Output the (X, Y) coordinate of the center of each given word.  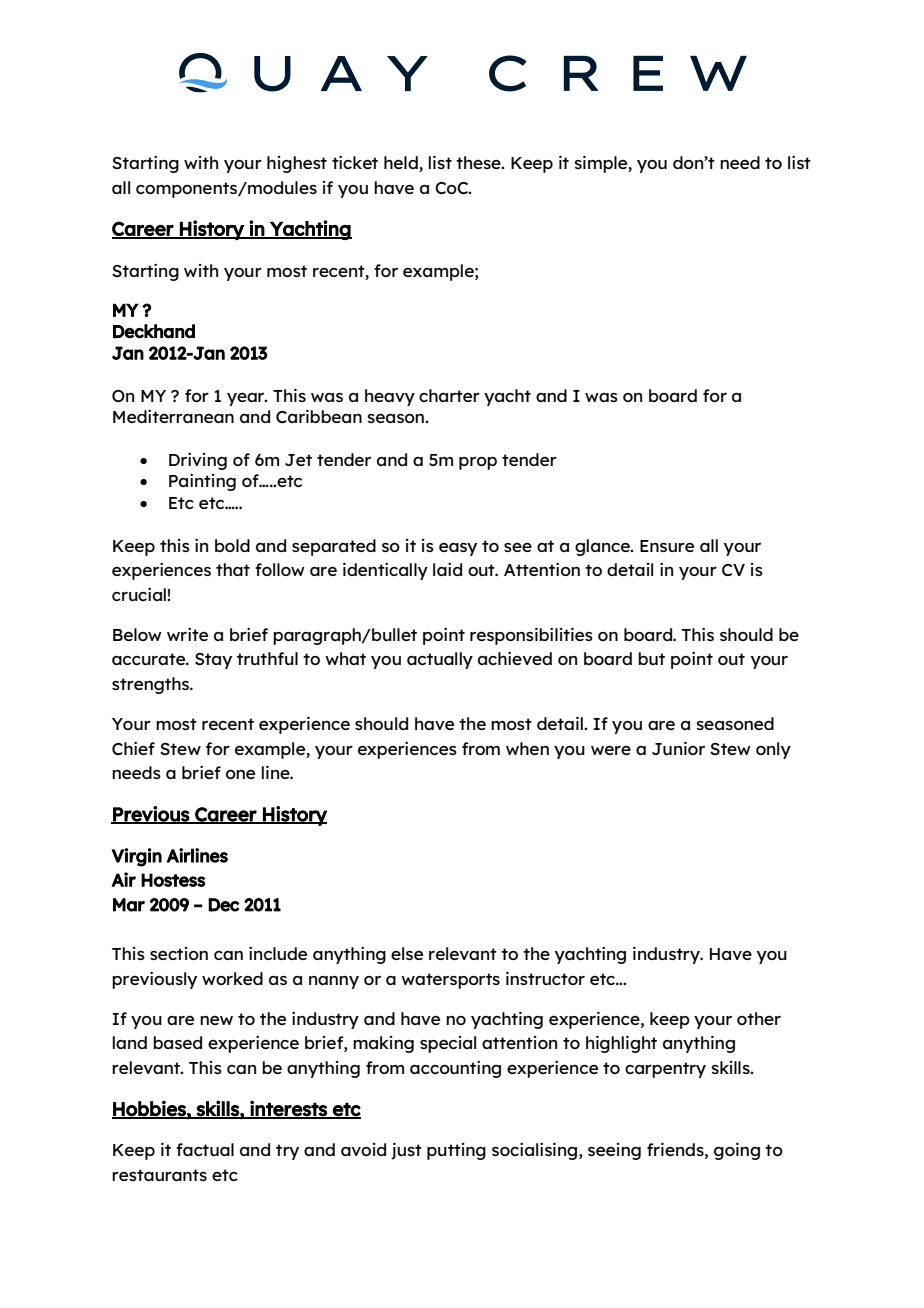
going (737, 1151)
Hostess (173, 880)
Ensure (667, 546)
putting (456, 1151)
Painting (202, 482)
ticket (355, 162)
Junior (678, 748)
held (402, 164)
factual (205, 1149)
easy (458, 549)
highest (297, 164)
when (527, 748)
